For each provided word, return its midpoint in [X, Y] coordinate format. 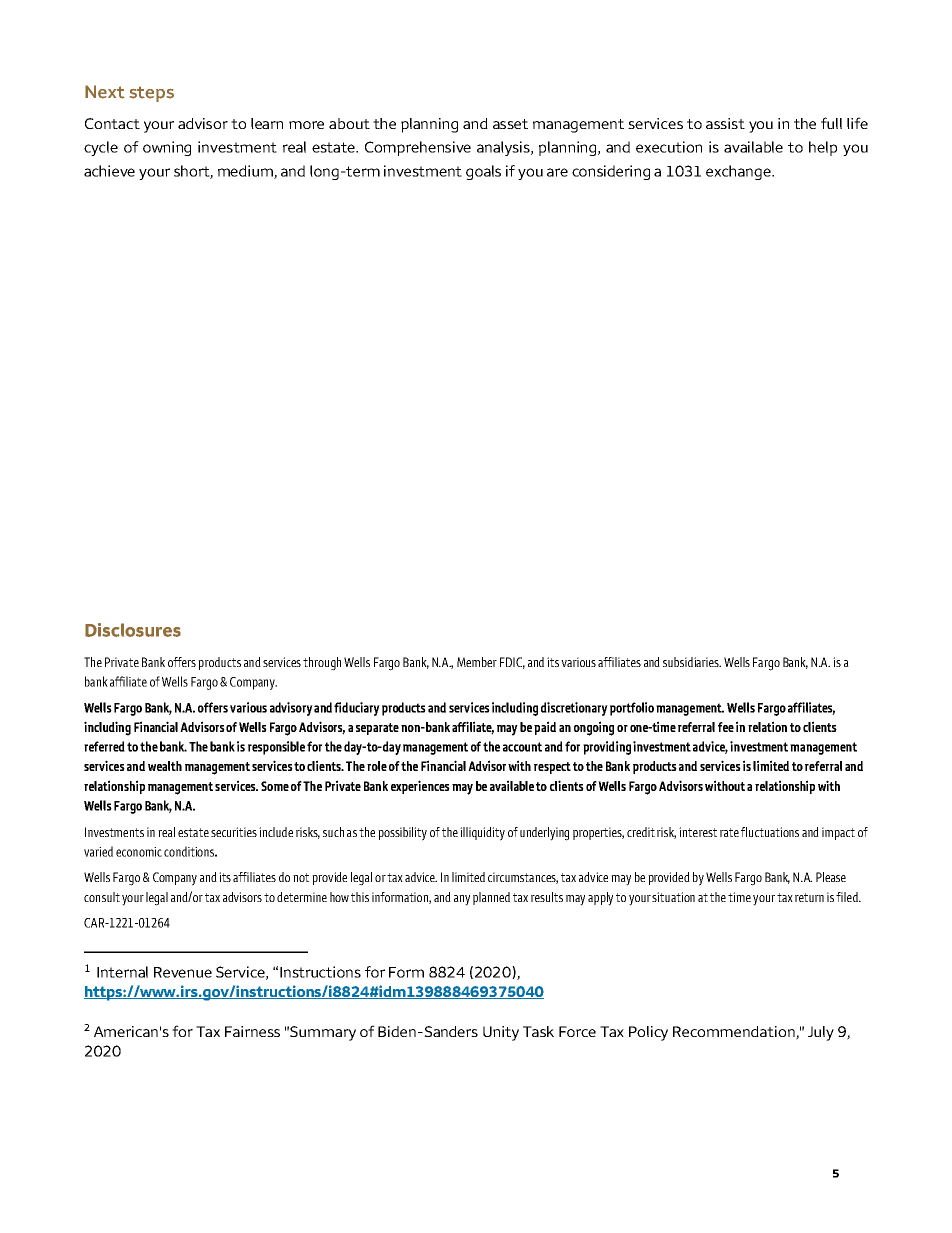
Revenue [183, 972]
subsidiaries [692, 662]
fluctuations [770, 832]
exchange [739, 172]
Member [477, 662]
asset [510, 124]
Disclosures [133, 630]
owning [167, 148]
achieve [109, 171]
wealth [165, 766]
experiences [420, 787]
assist [725, 123]
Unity [501, 1033]
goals [483, 172]
